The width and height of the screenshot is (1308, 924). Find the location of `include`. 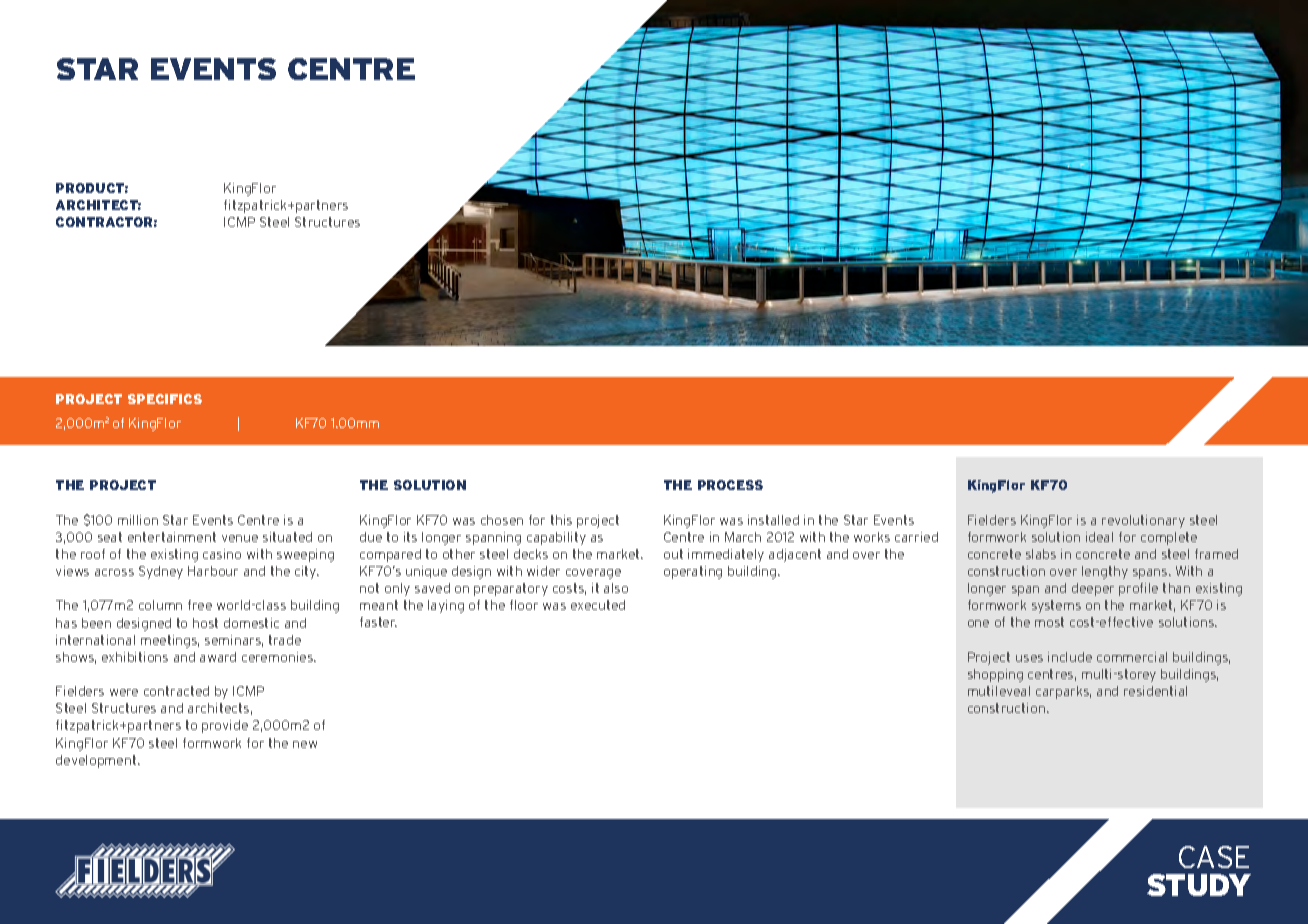

include is located at coordinates (1070, 657).
